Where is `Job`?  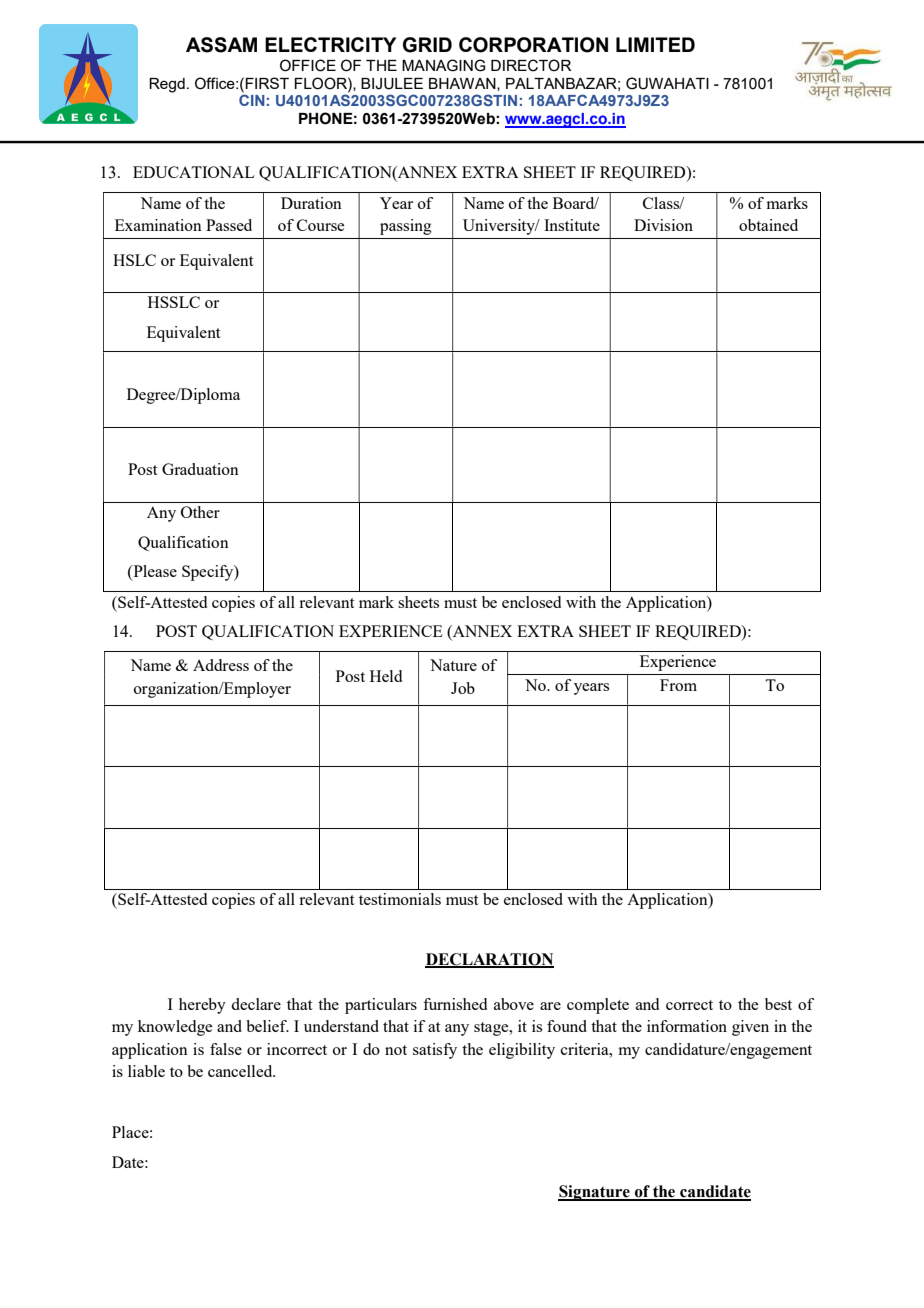
Job is located at coordinates (463, 688).
